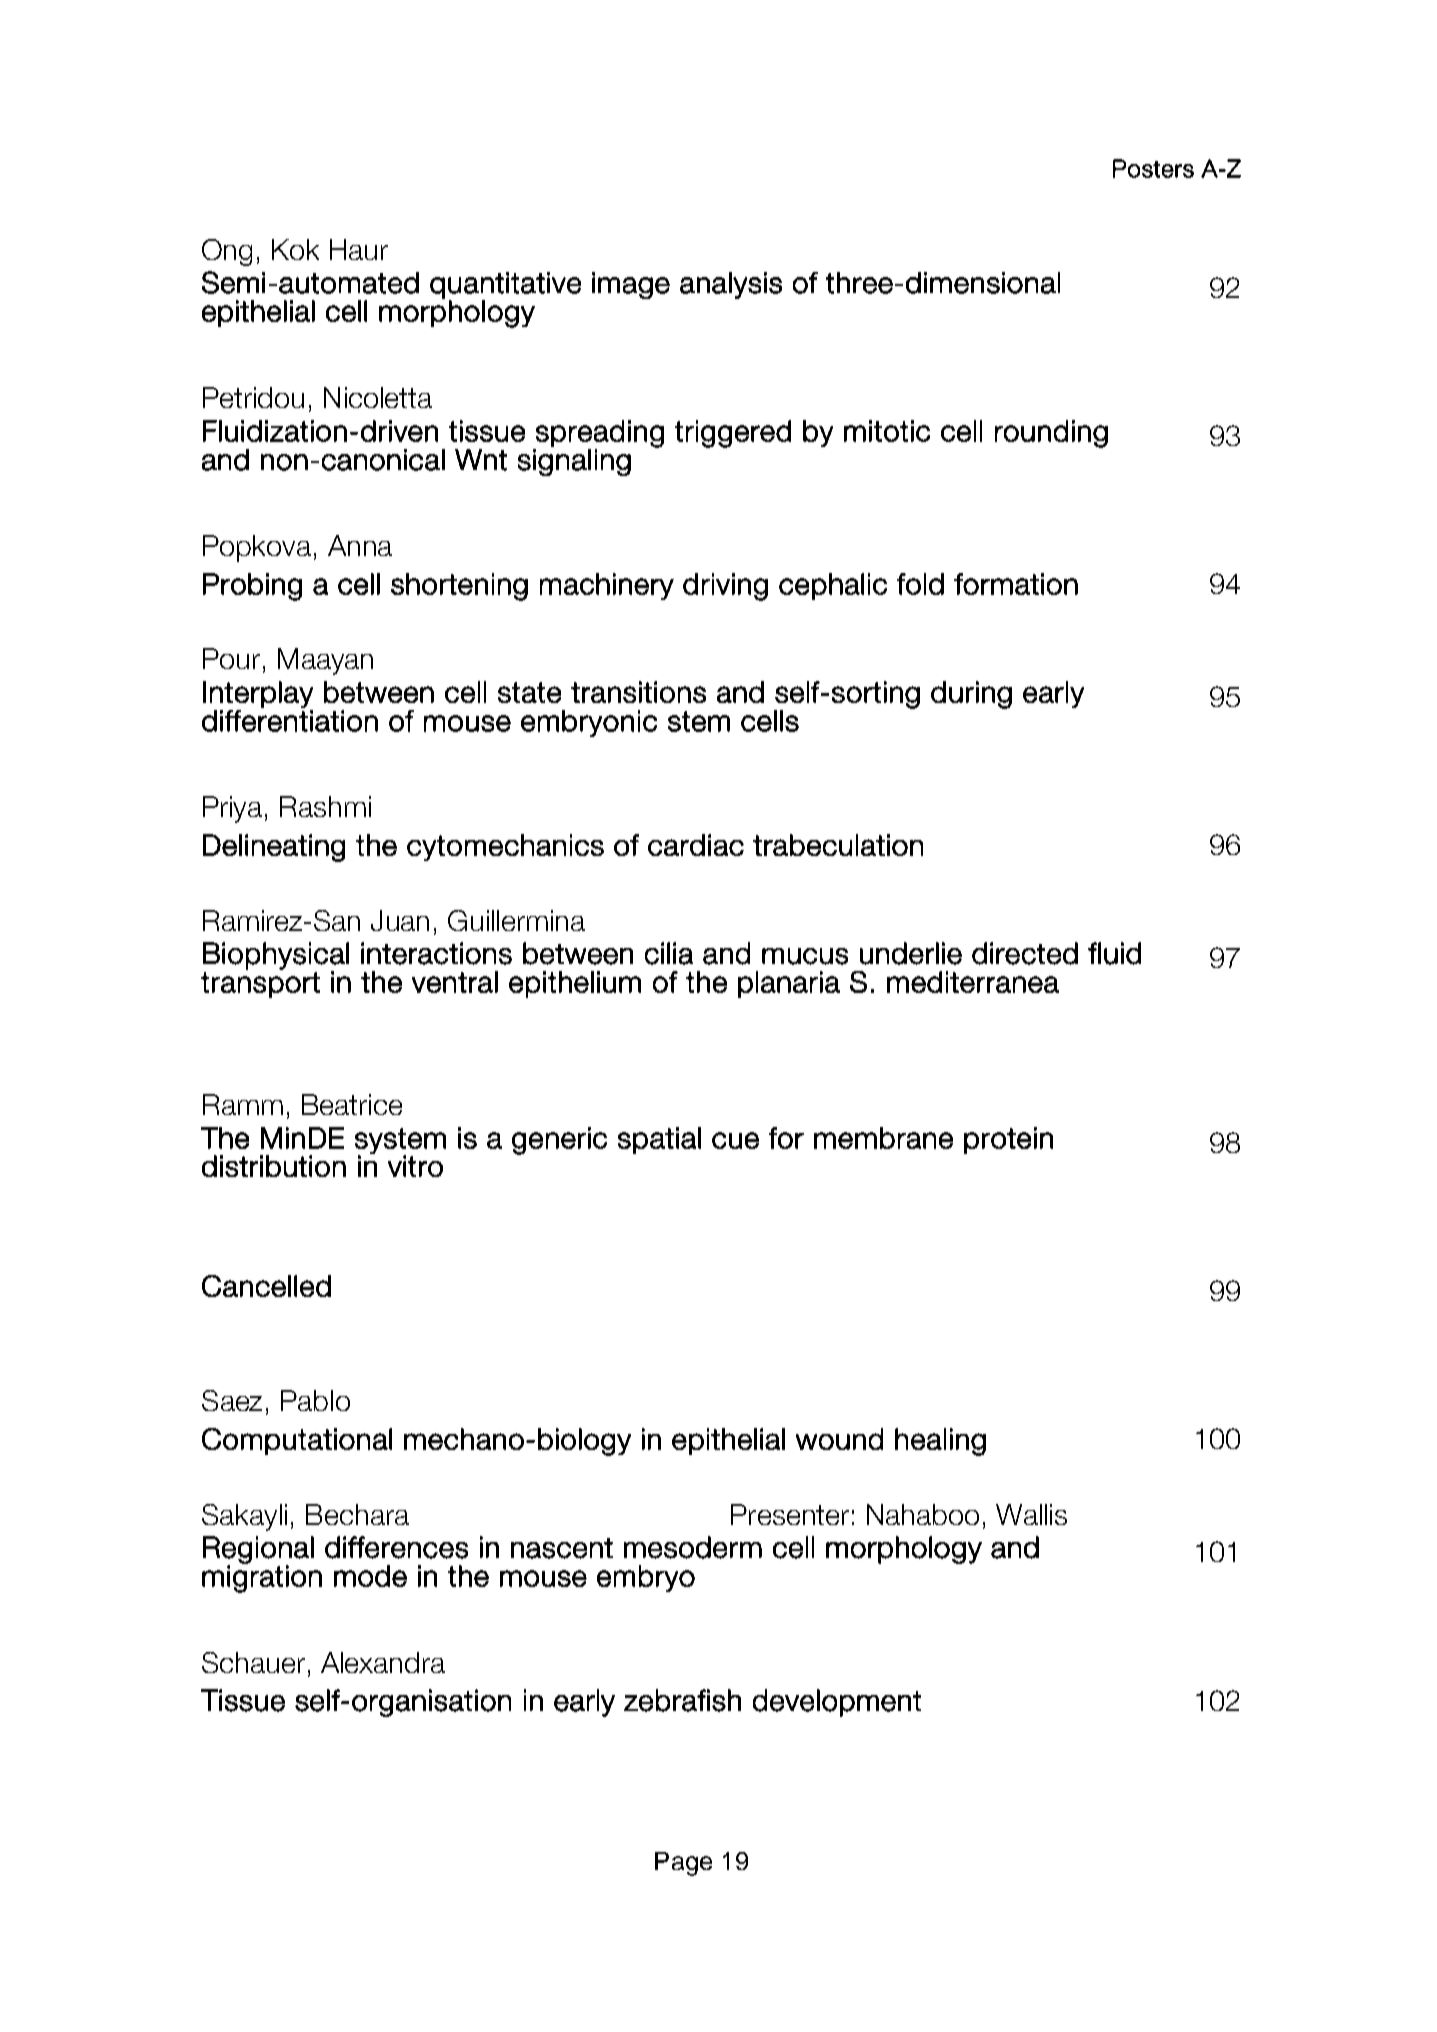 The width and height of the screenshot is (1437, 2032). I want to click on analysis, so click(731, 285).
